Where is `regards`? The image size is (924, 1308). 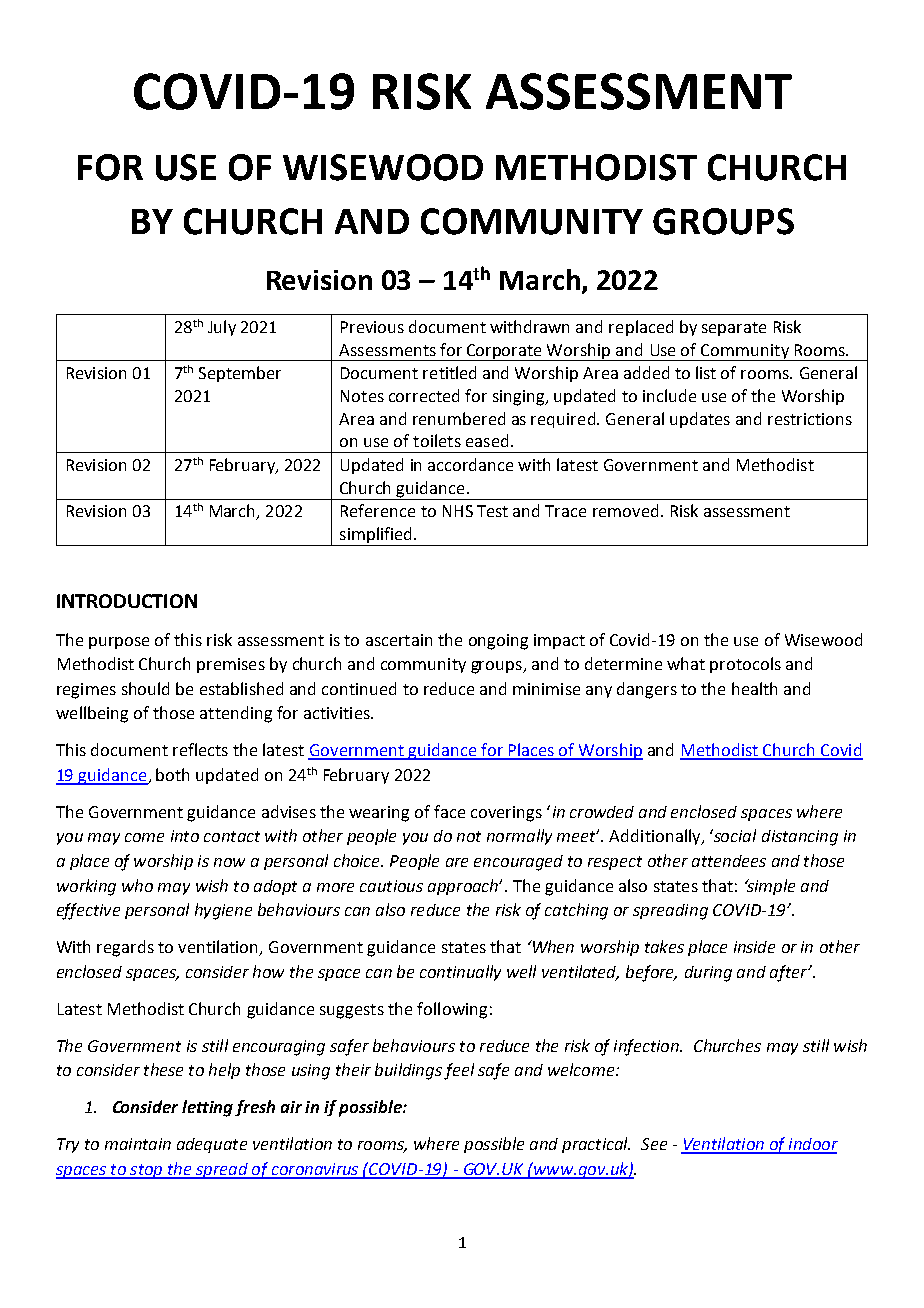
regards is located at coordinates (125, 948).
